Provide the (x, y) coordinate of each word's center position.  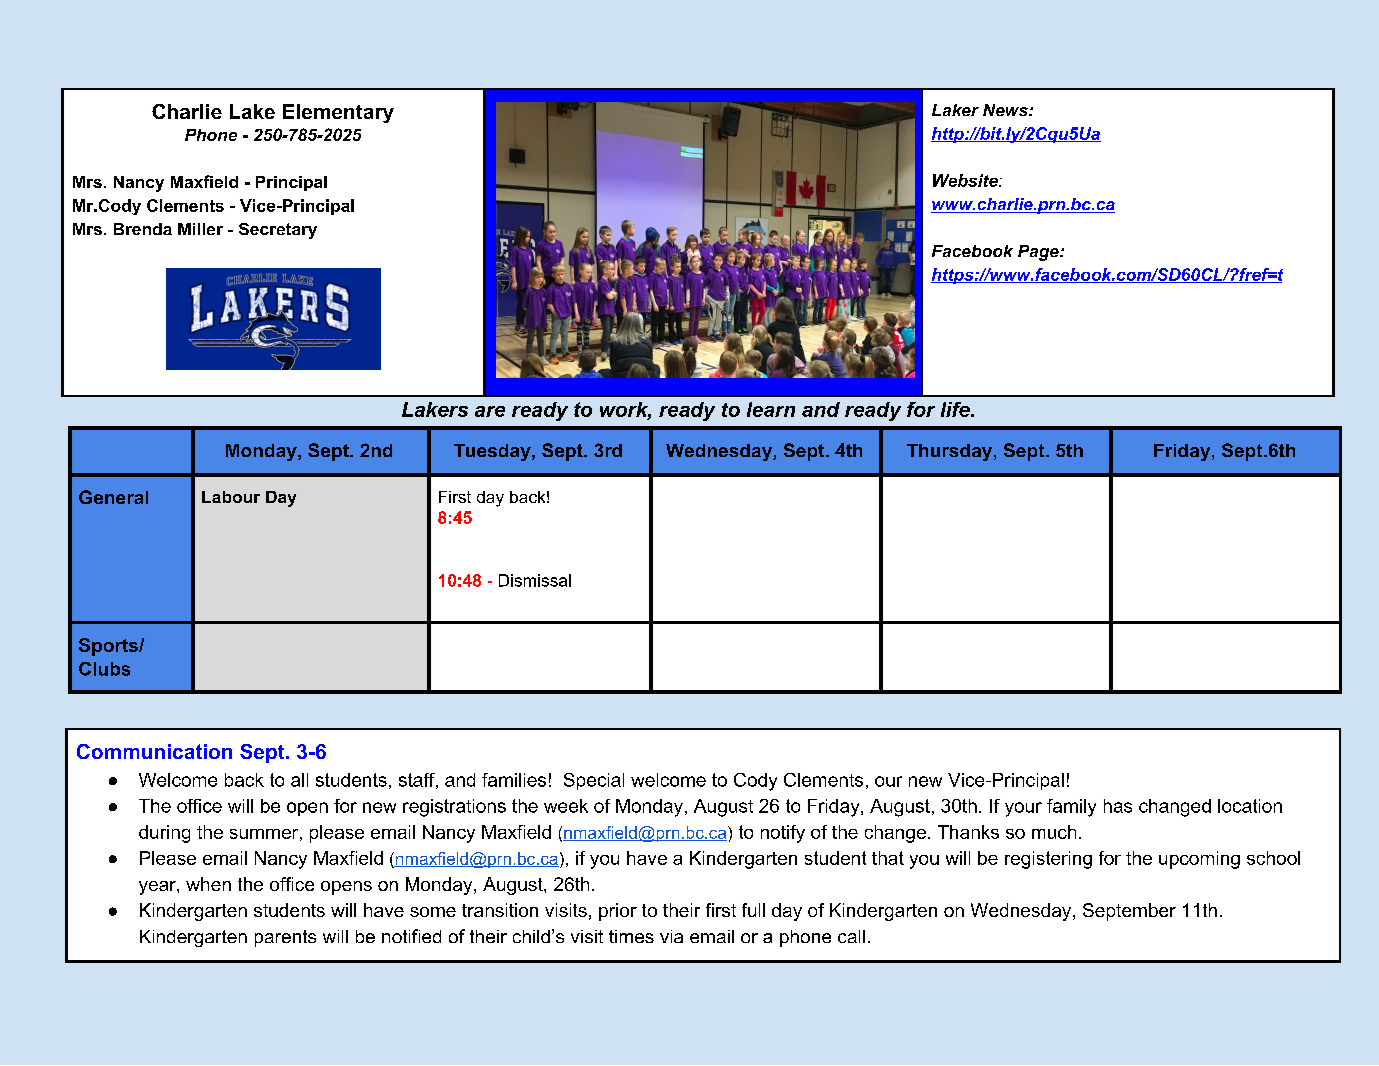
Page (1039, 253)
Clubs (104, 669)
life (956, 409)
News (1006, 110)
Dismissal (535, 580)
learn (771, 409)
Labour (231, 497)
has (1118, 806)
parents (285, 938)
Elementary (338, 113)
